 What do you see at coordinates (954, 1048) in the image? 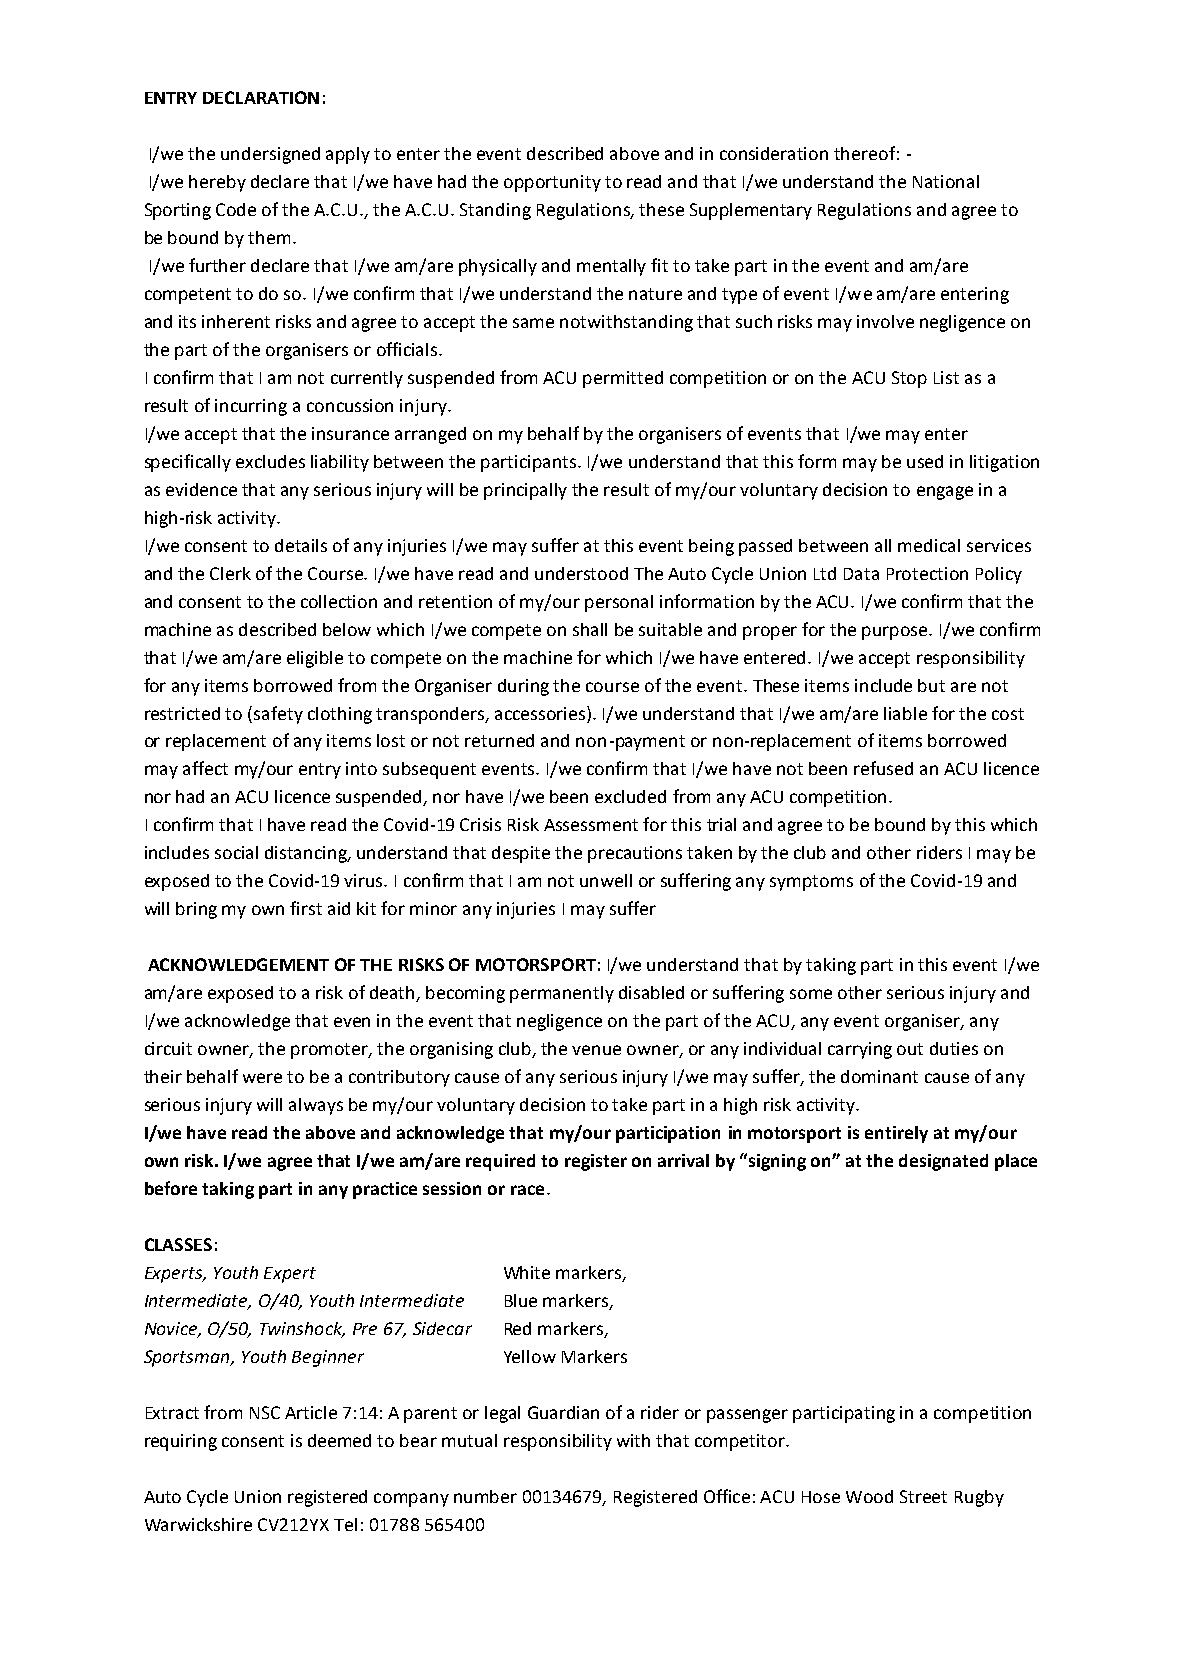
I see `duties` at bounding box center [954, 1048].
